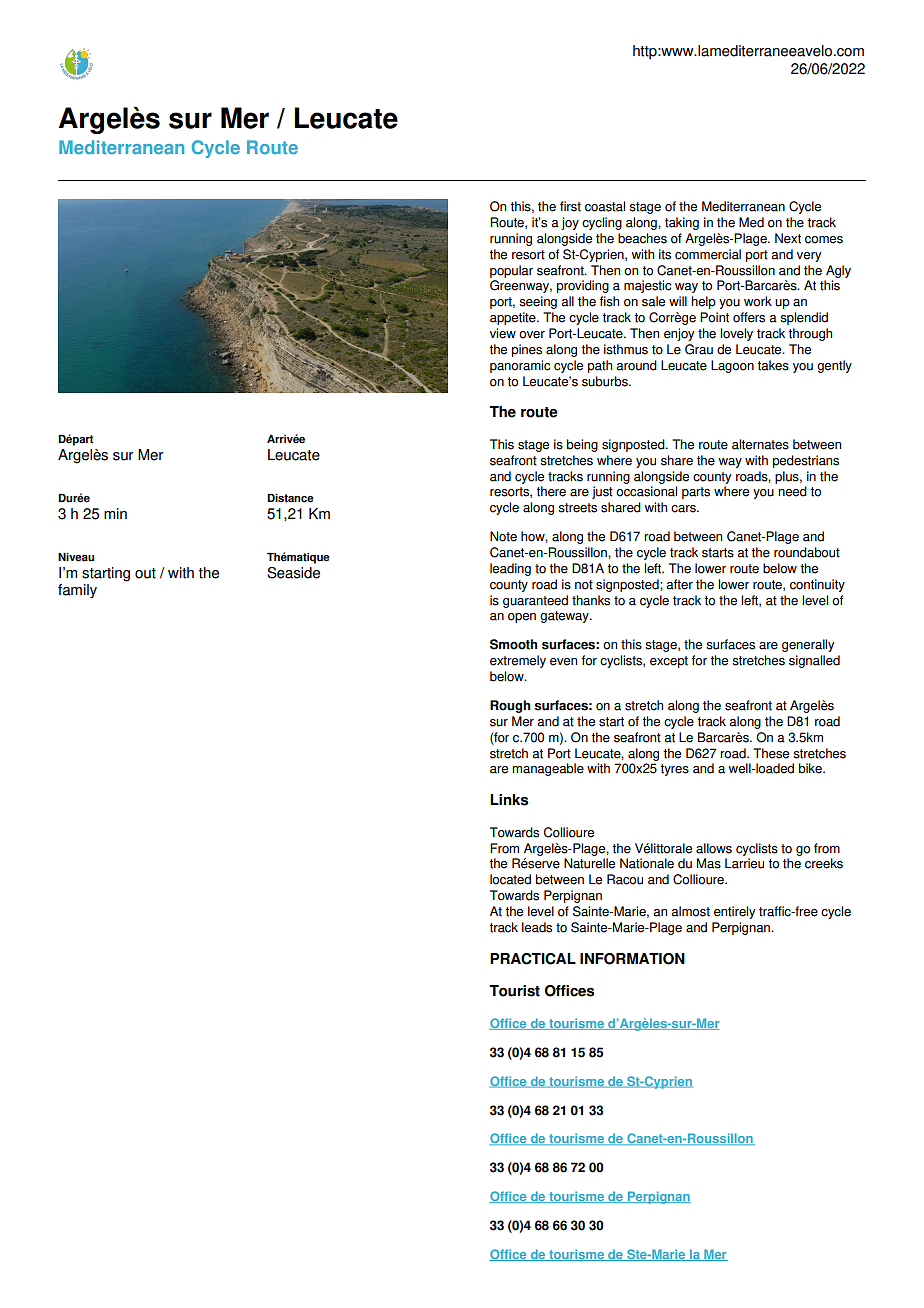 Image resolution: width=924 pixels, height=1308 pixels. What do you see at coordinates (788, 238) in the document?
I see `Next` at bounding box center [788, 238].
